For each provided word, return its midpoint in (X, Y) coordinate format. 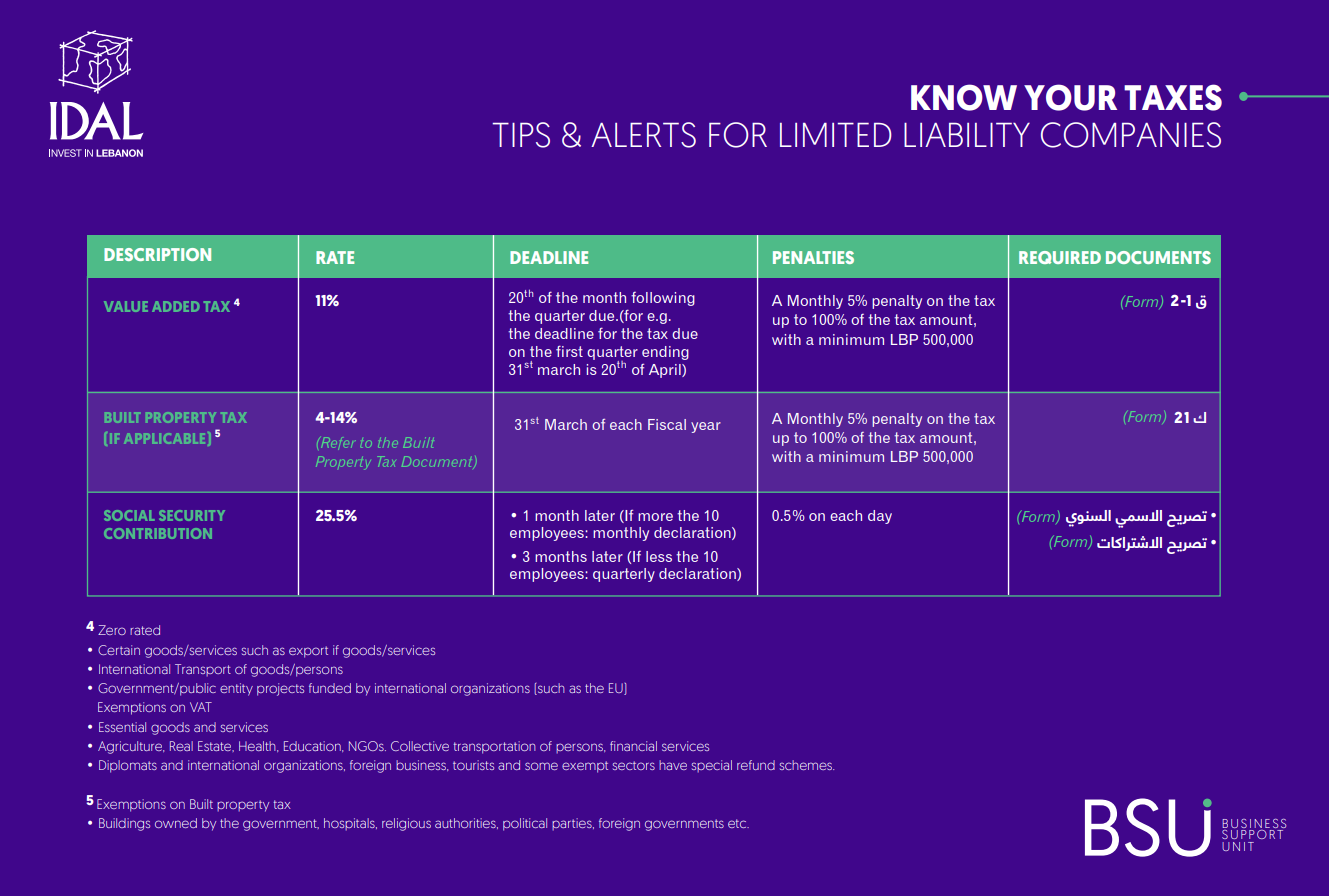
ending (665, 353)
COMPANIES (1131, 135)
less (659, 556)
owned (176, 823)
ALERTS (643, 135)
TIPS (521, 135)
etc (738, 823)
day (880, 517)
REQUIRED (1060, 257)
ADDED (176, 306)
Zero (112, 630)
